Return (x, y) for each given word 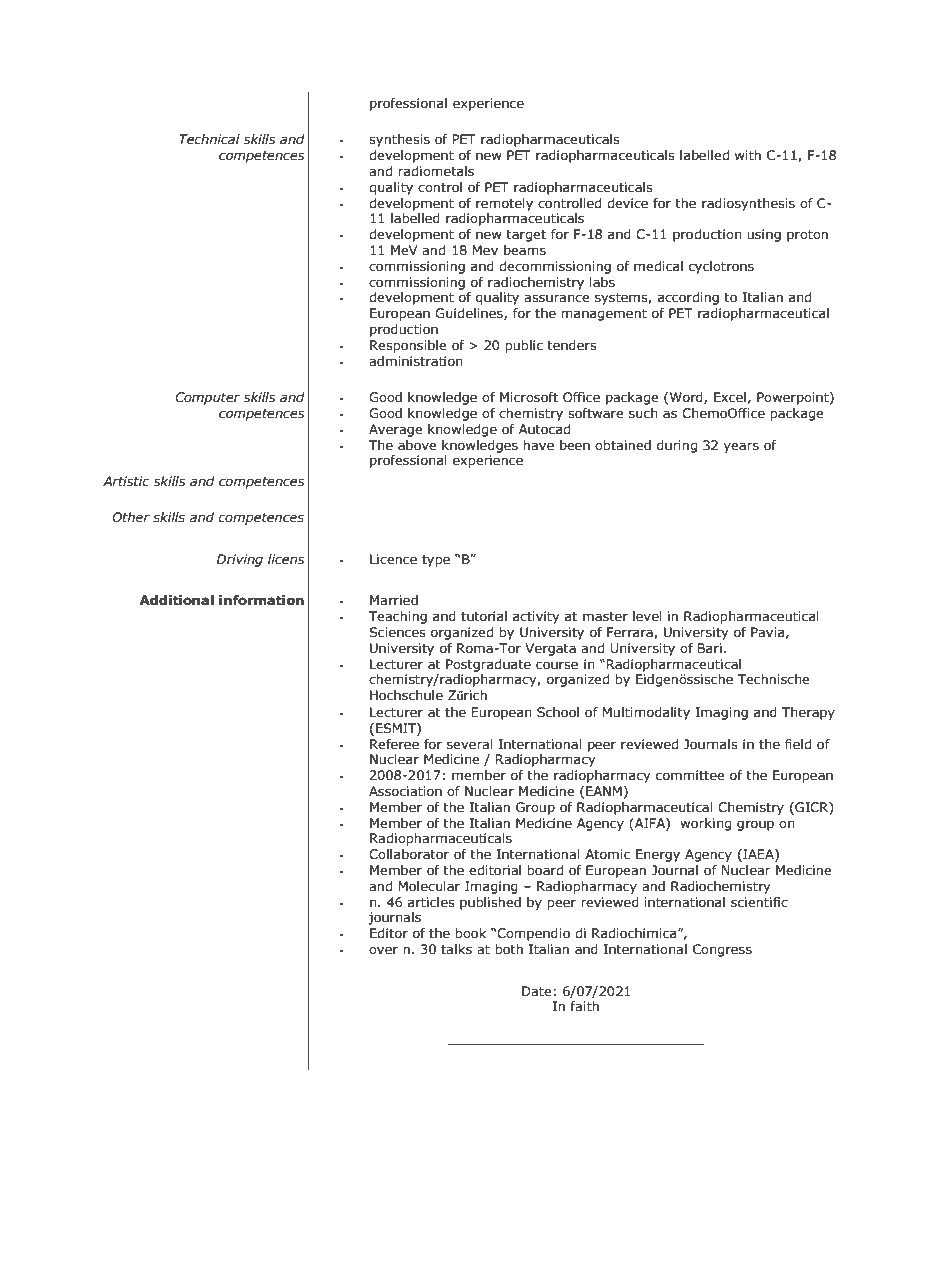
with (748, 155)
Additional (177, 600)
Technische (773, 679)
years (741, 447)
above (417, 445)
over (383, 950)
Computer (207, 398)
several (469, 744)
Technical (209, 139)
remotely (504, 204)
